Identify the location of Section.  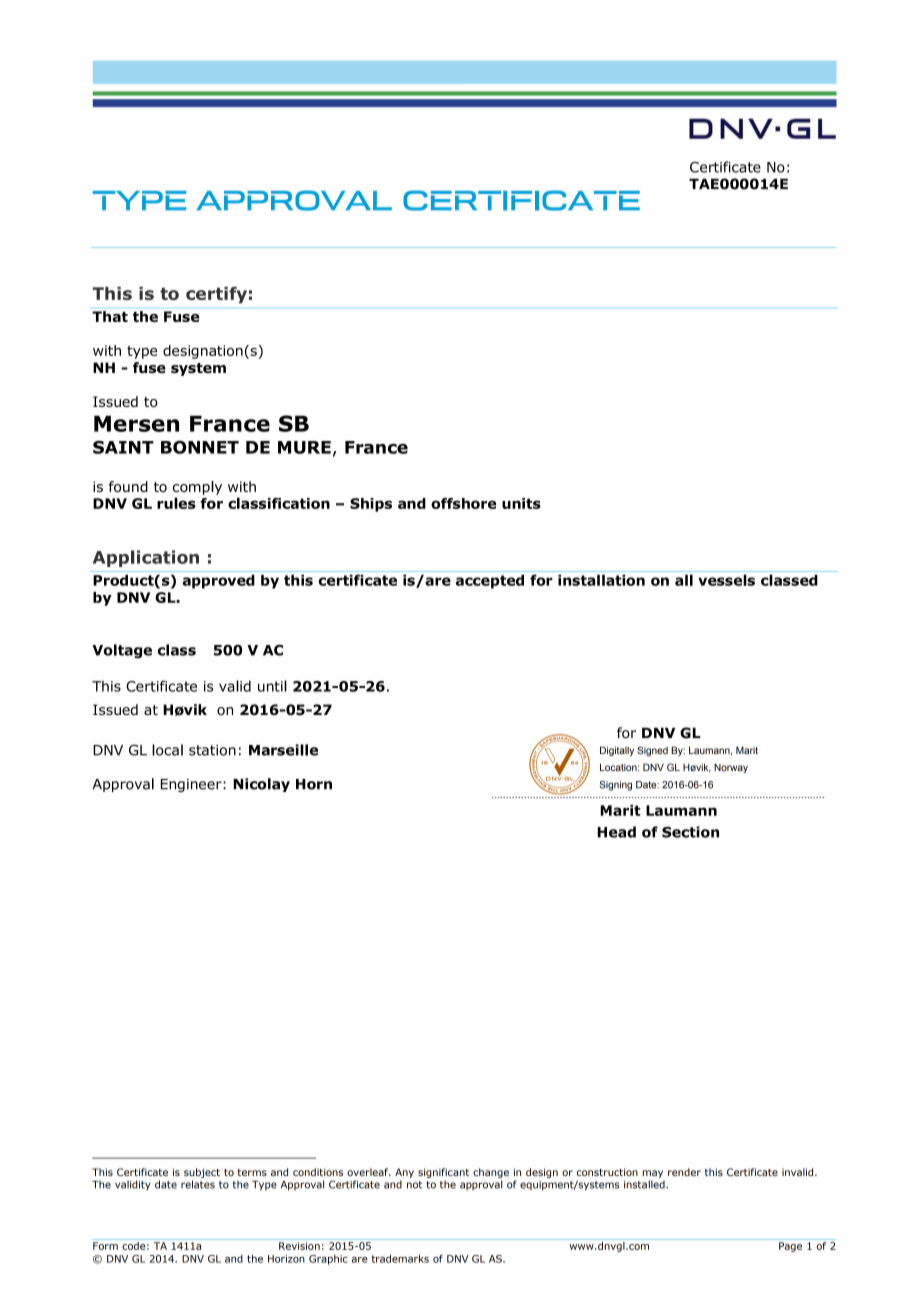
(690, 832).
